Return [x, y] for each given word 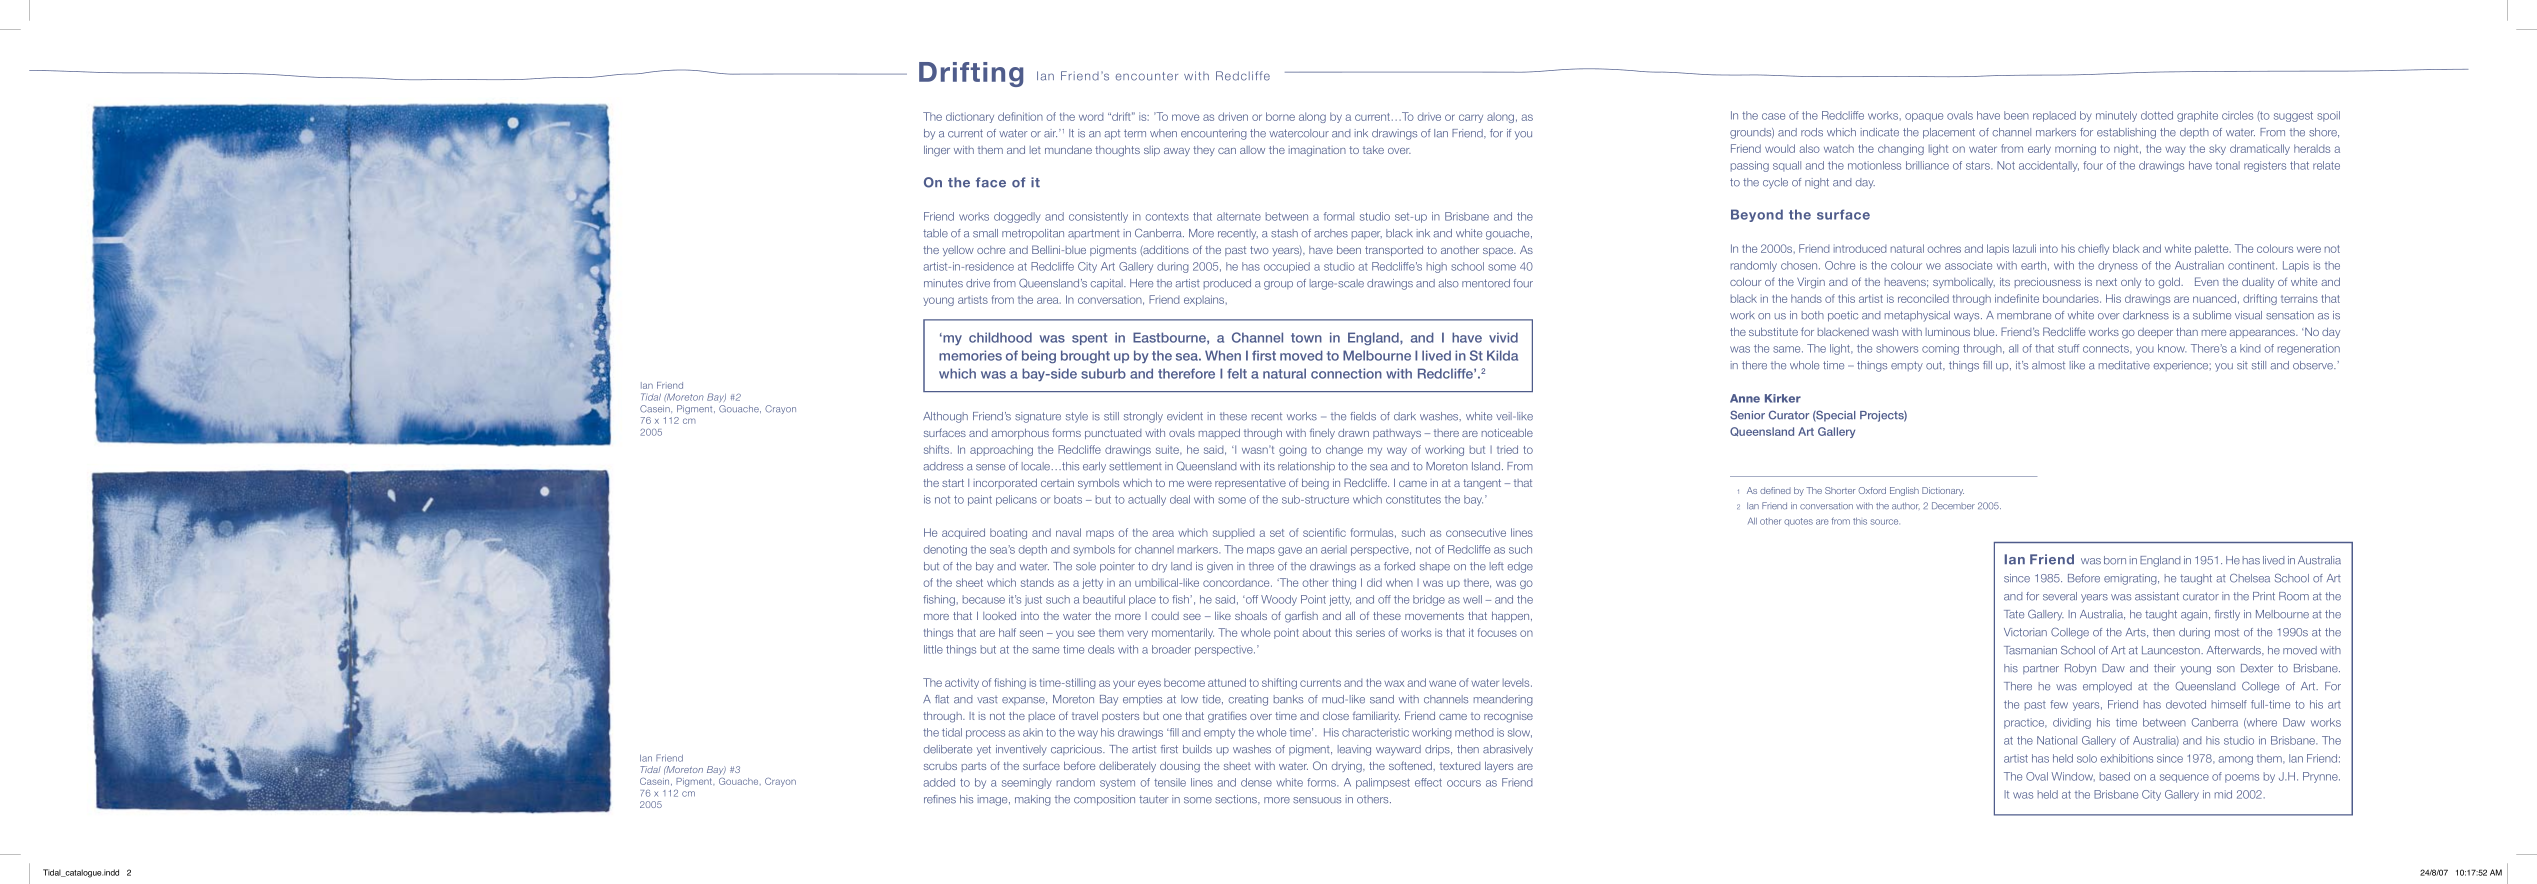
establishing [2126, 133]
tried [1507, 449]
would [1780, 148]
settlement [1135, 466]
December [1953, 506]
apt [1112, 134]
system [1117, 784]
